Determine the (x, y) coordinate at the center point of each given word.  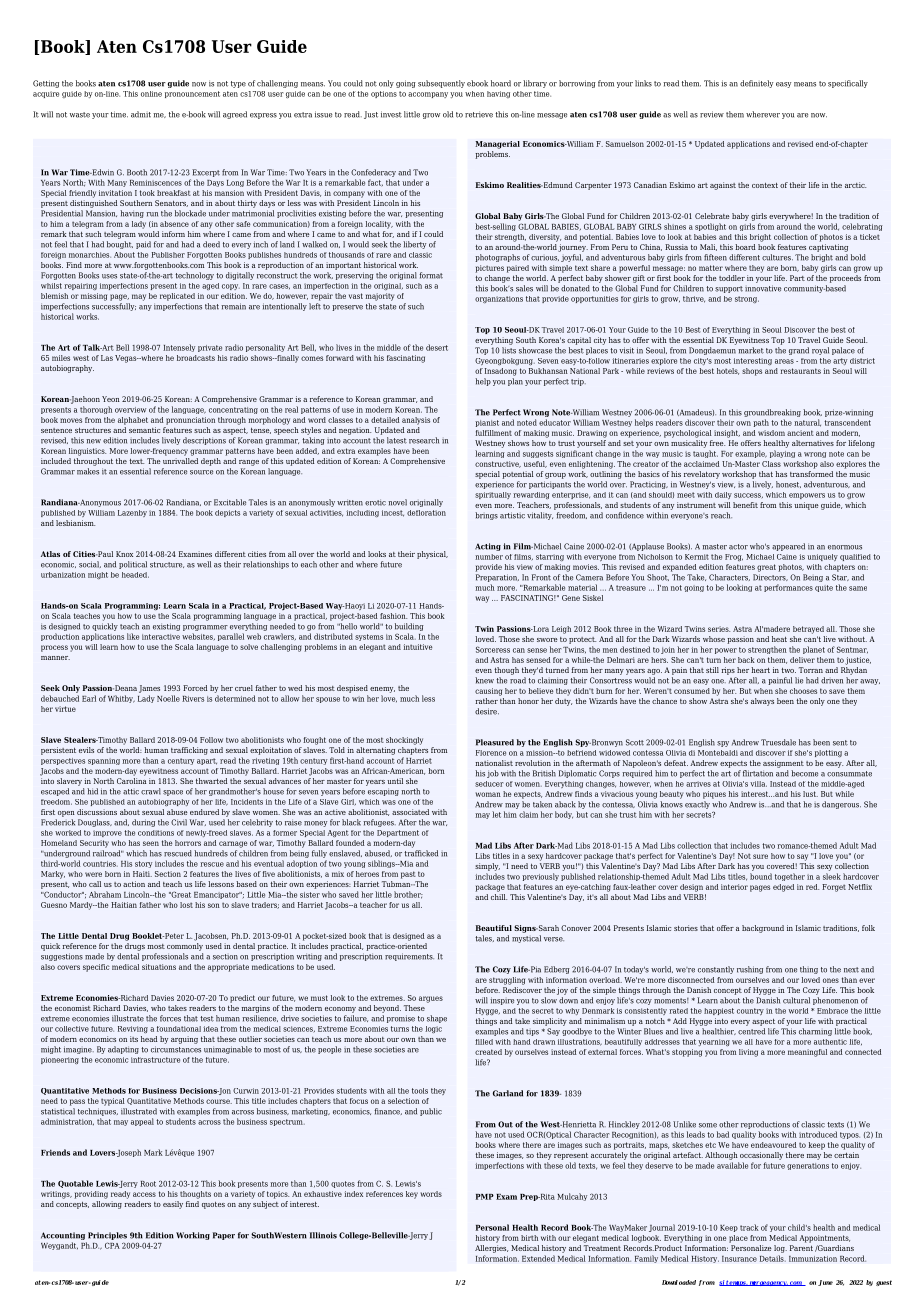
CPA (112, 1245)
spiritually (493, 495)
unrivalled (180, 459)
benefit (745, 505)
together (790, 877)
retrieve (479, 114)
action (134, 884)
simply (487, 867)
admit (141, 114)
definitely (756, 84)
